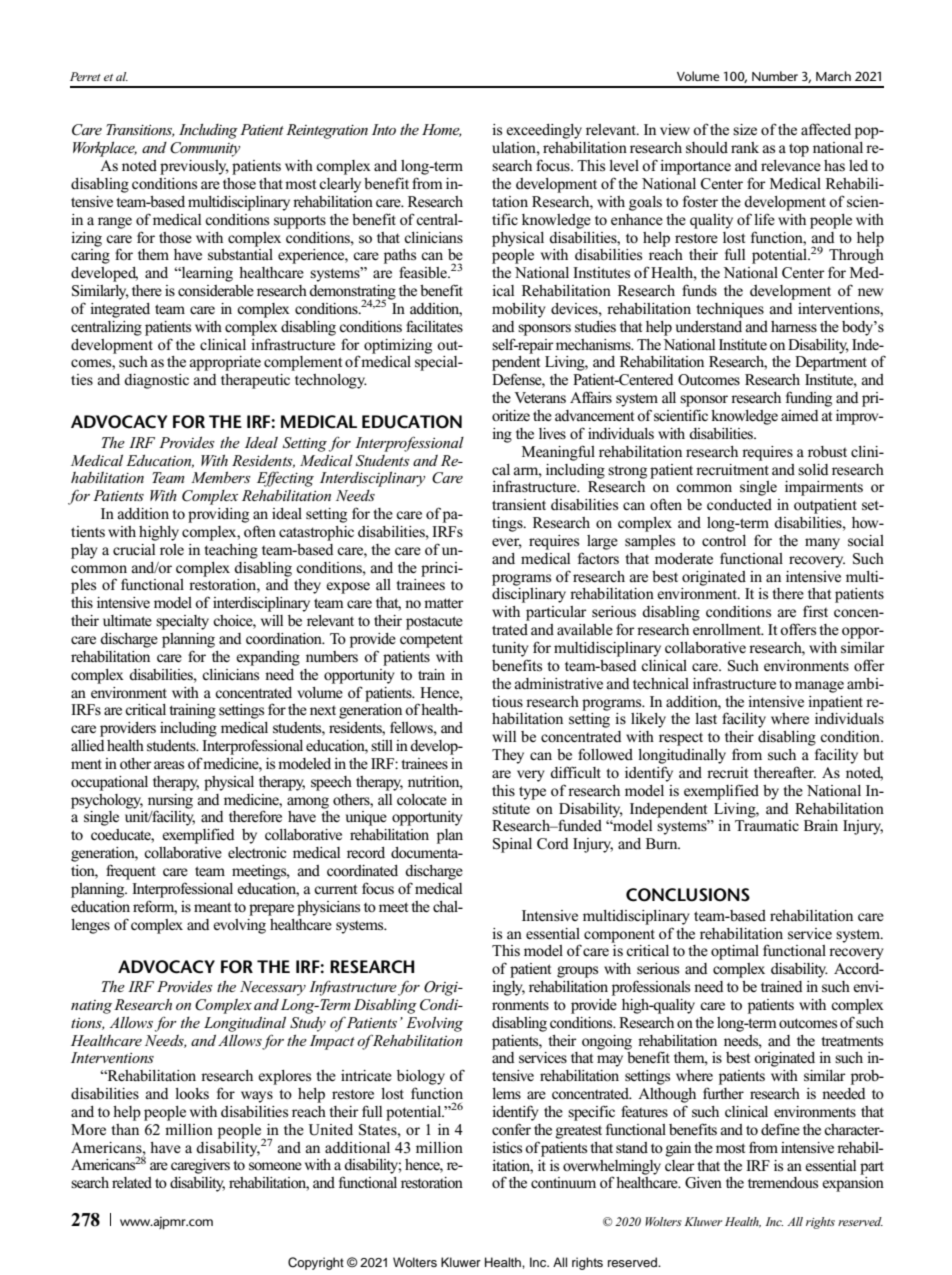 This screenshot has height=1275, width=952. What do you see at coordinates (767, 825) in the screenshot?
I see `Traumatic` at bounding box center [767, 825].
